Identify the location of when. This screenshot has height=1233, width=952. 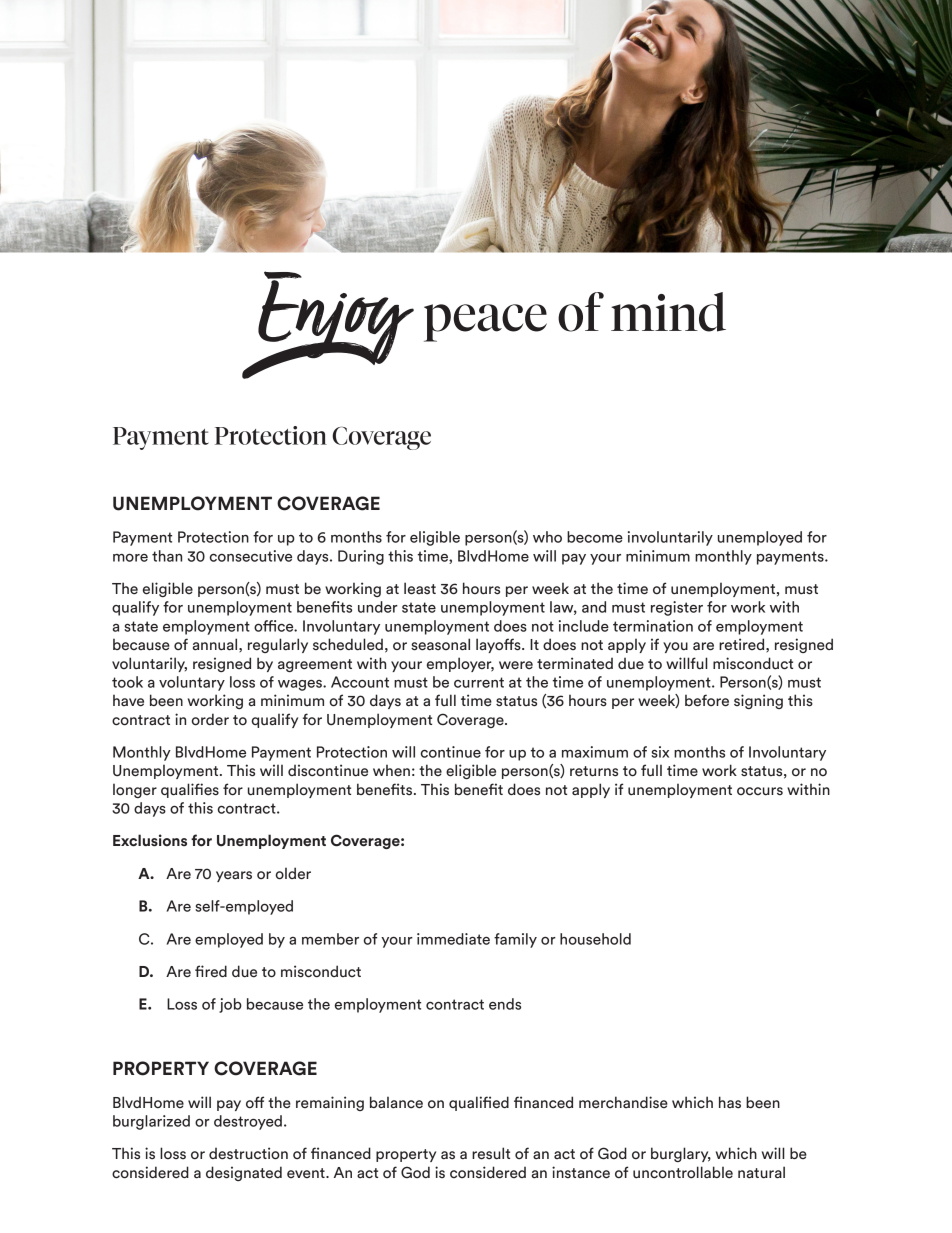
(391, 771).
